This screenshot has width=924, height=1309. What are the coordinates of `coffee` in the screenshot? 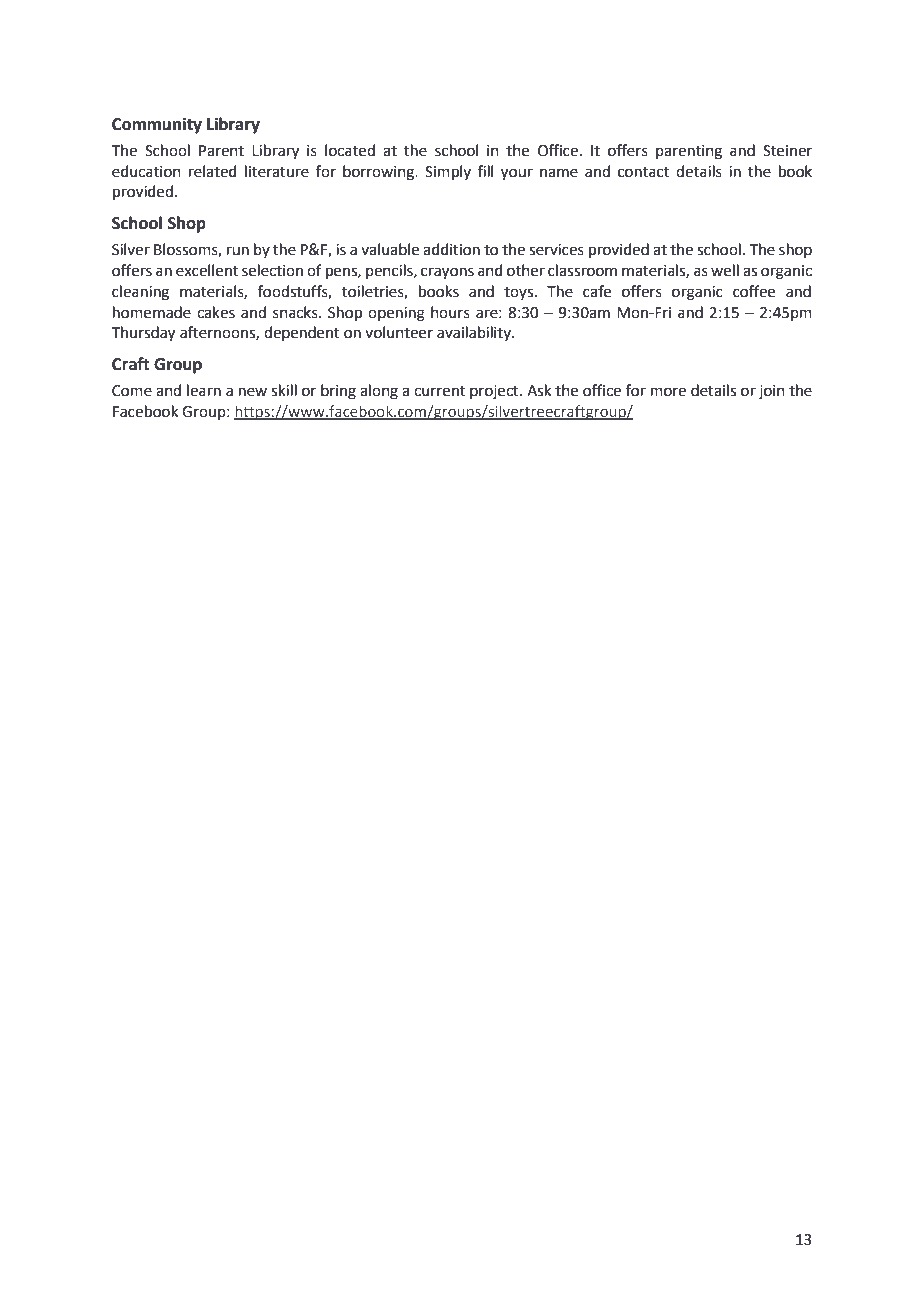 It's located at (754, 291).
